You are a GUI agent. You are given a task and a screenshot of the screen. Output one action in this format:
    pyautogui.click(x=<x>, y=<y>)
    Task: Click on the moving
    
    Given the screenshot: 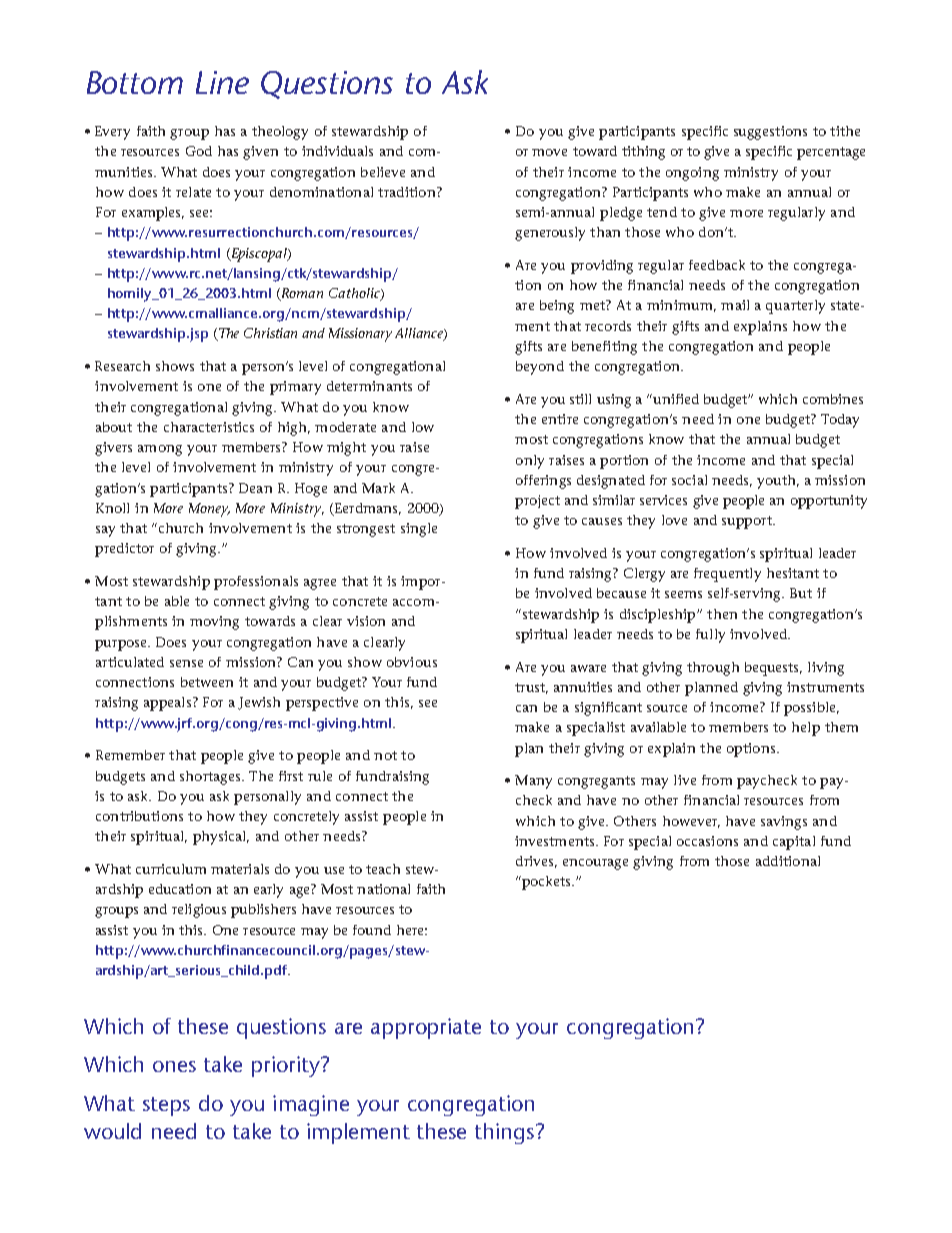 What is the action you would take?
    pyautogui.click(x=214, y=623)
